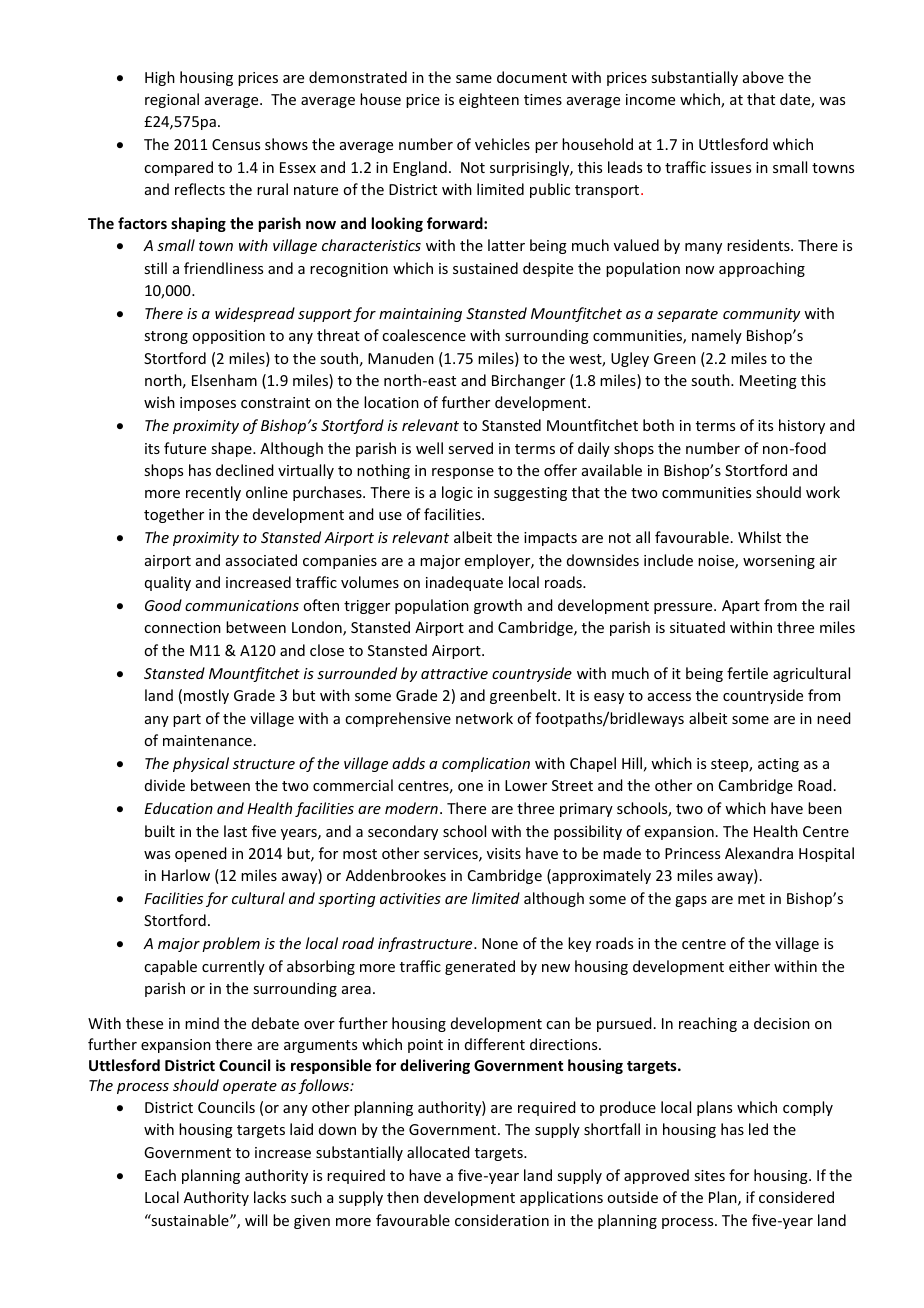 This screenshot has height=1308, width=924. What do you see at coordinates (751, 899) in the screenshot?
I see `met` at bounding box center [751, 899].
